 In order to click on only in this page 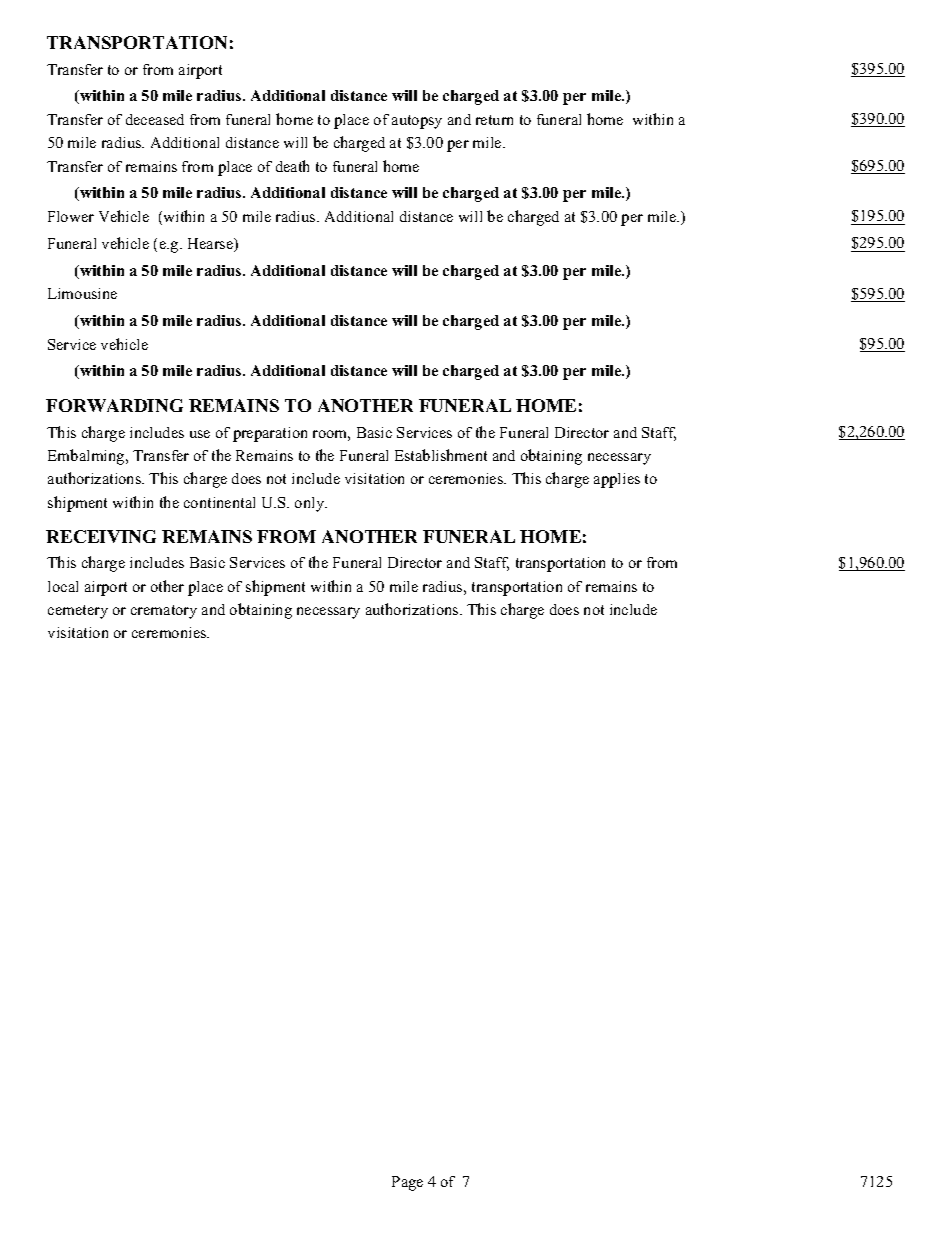, I will do `click(311, 504)`.
